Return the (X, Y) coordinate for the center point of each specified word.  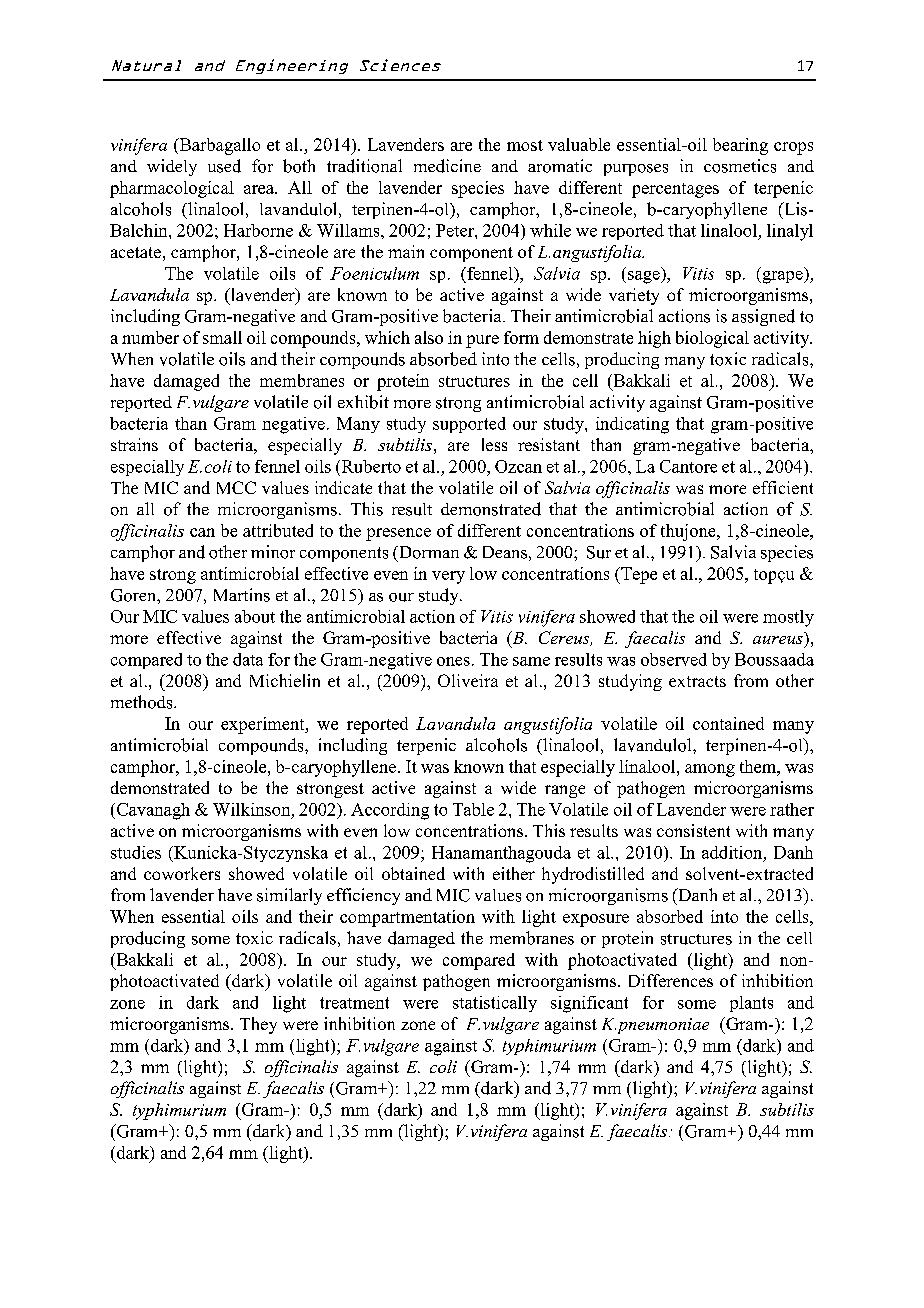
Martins (242, 595)
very (448, 577)
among (710, 770)
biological (712, 339)
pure (482, 341)
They (258, 1025)
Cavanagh (152, 811)
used (224, 166)
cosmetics (740, 166)
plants (751, 1004)
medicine (447, 166)
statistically (495, 1004)
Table (473, 809)
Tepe (638, 575)
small (222, 337)
